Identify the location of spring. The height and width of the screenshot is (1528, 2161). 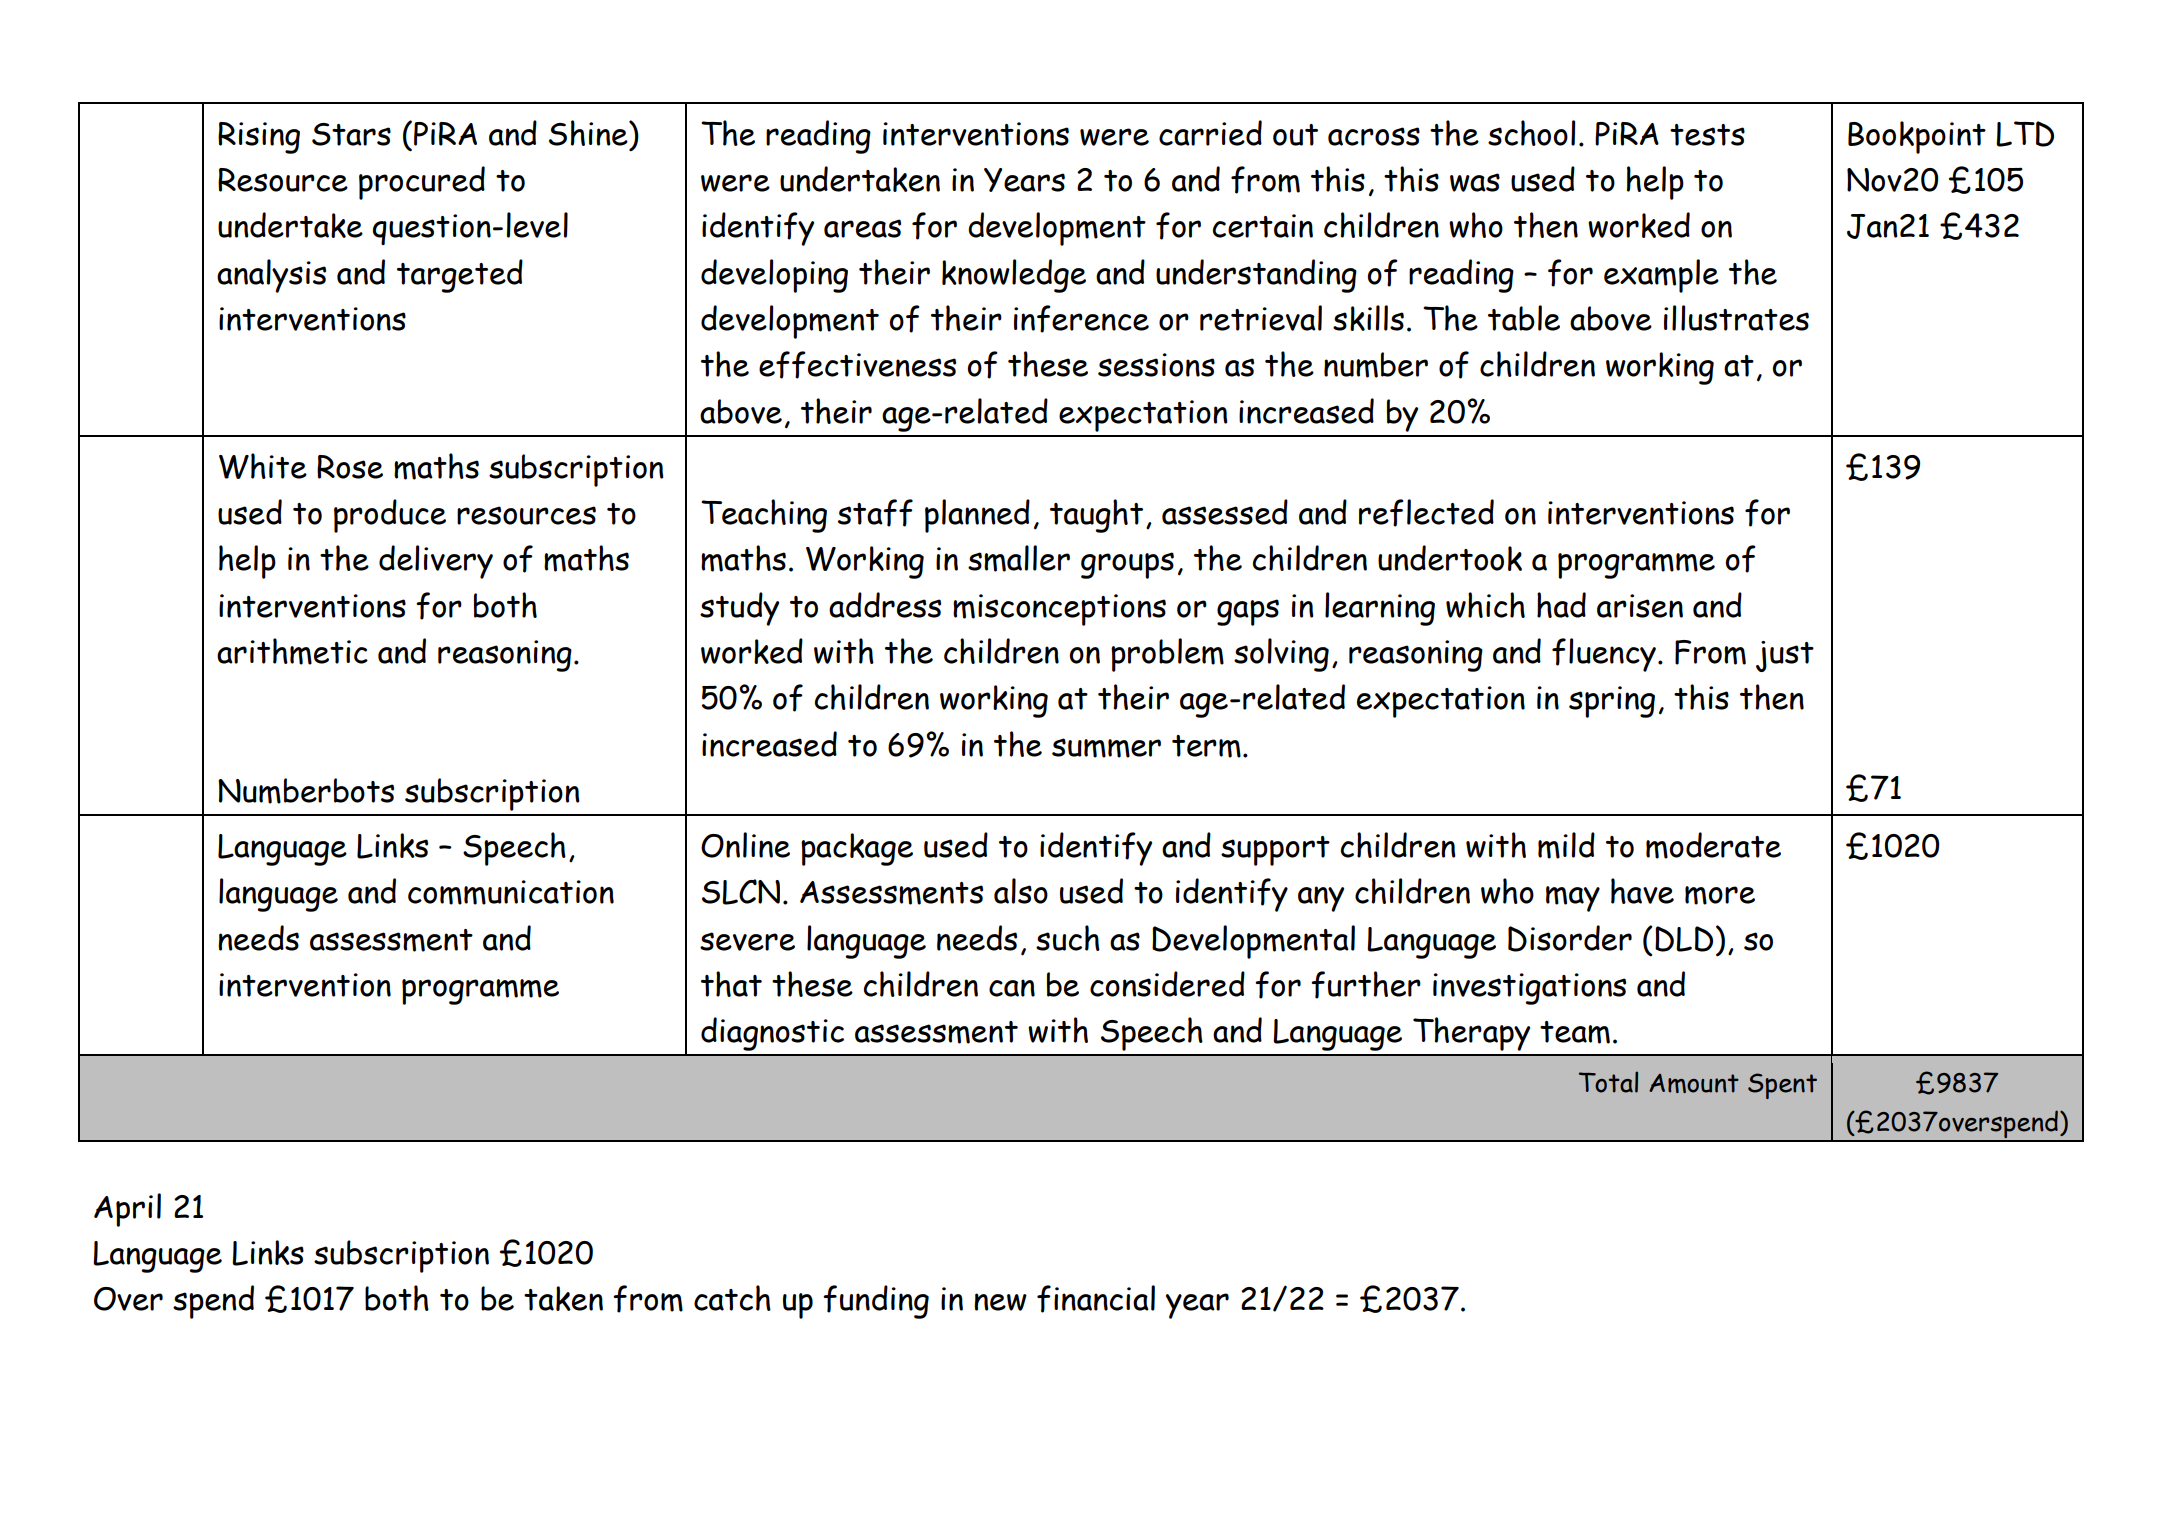
(1612, 702).
